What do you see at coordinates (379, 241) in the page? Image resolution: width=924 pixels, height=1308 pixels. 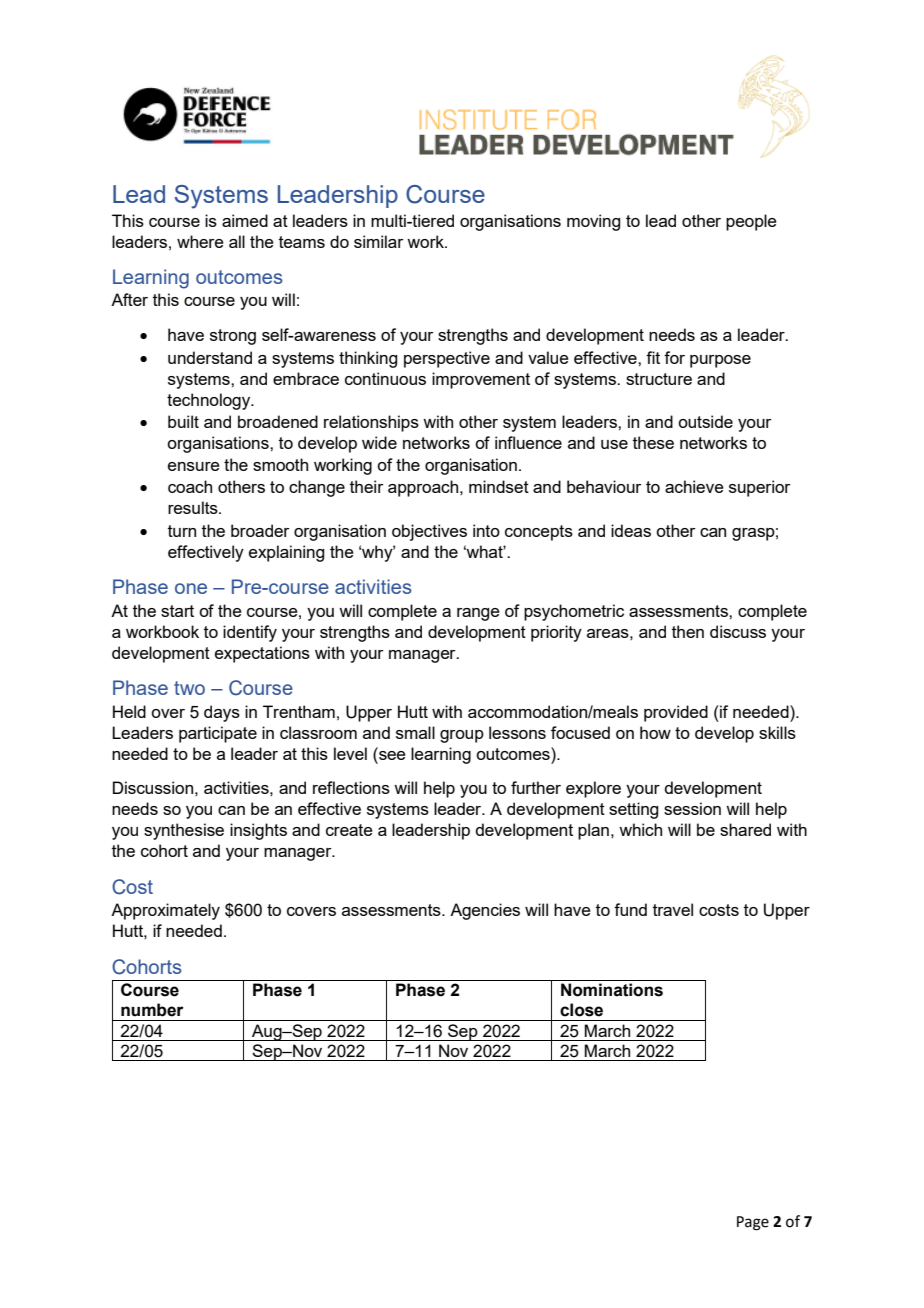 I see `similar` at bounding box center [379, 241].
